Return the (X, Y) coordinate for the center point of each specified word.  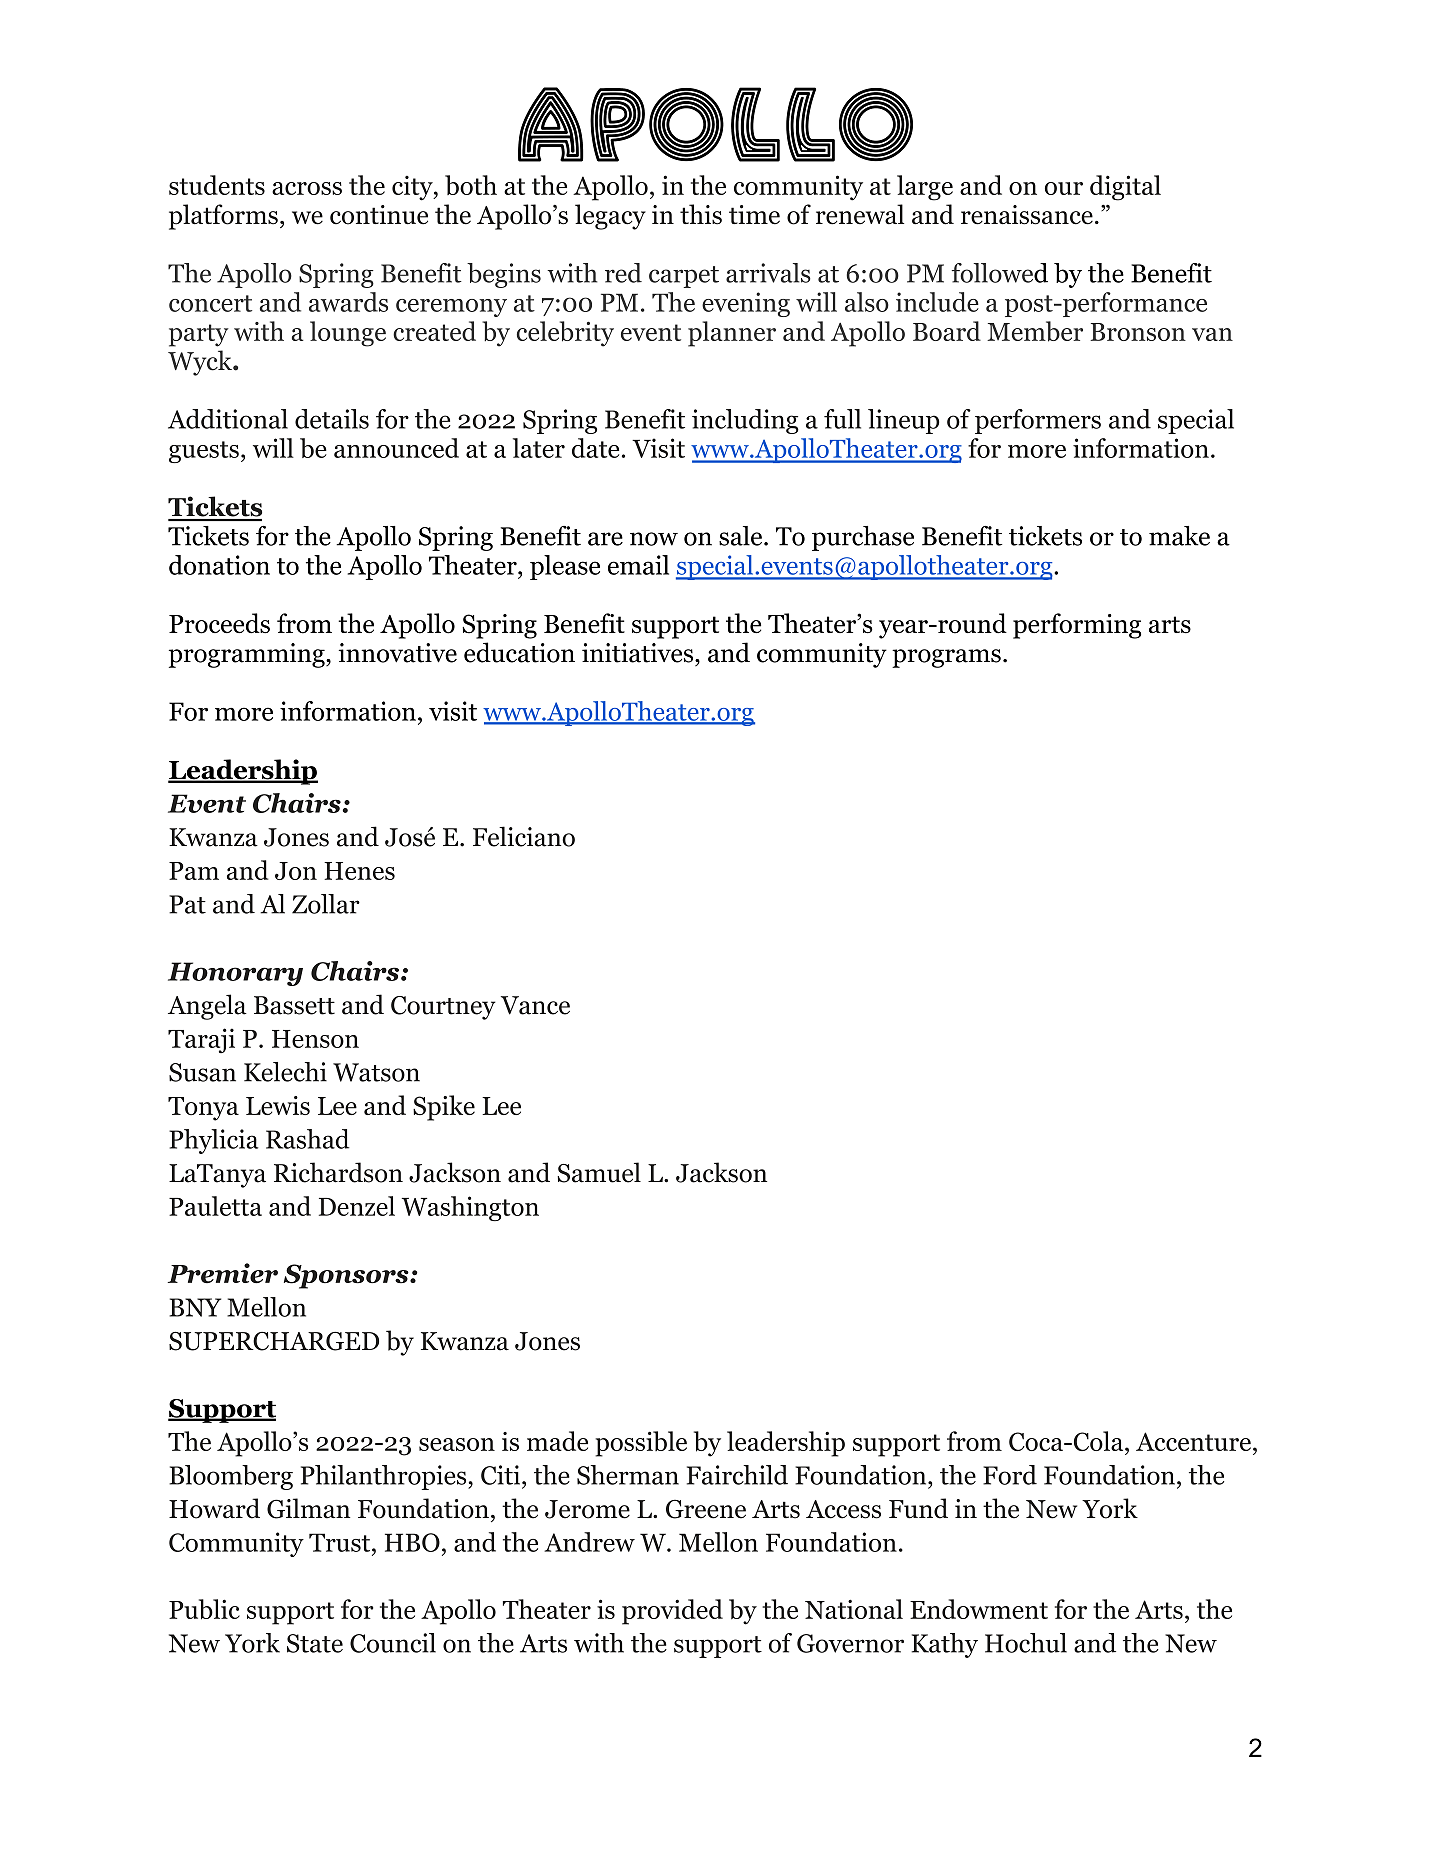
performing (1077, 626)
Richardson (338, 1172)
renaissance (1027, 215)
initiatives (639, 653)
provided (672, 1612)
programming (248, 655)
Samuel (599, 1172)
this (701, 214)
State (315, 1643)
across (307, 188)
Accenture (1193, 1441)
